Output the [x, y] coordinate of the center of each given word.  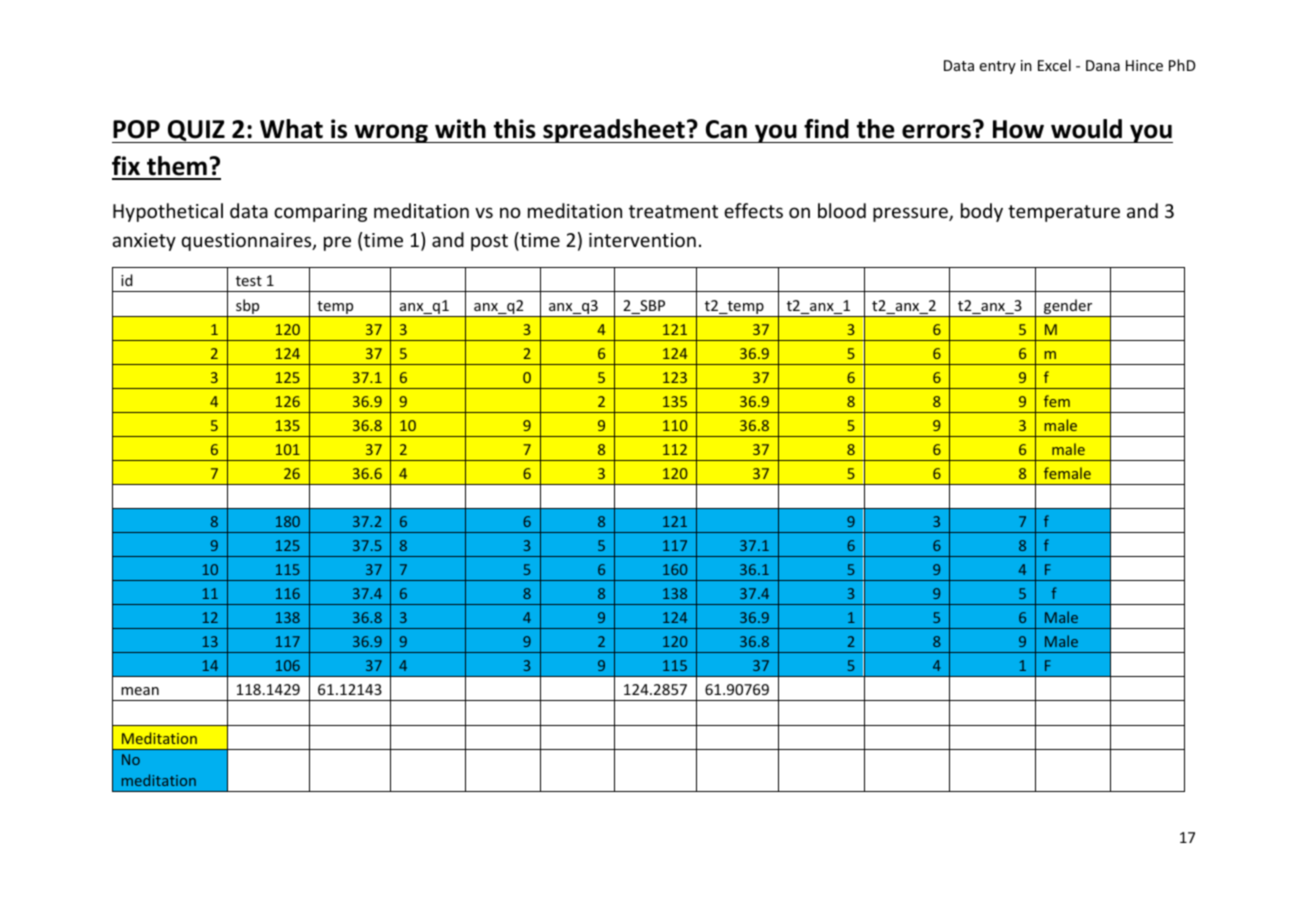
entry [997, 67]
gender [1068, 308]
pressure [911, 214]
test [249, 281]
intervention [642, 240]
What [291, 129]
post [489, 242]
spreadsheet [614, 131]
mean [140, 691]
